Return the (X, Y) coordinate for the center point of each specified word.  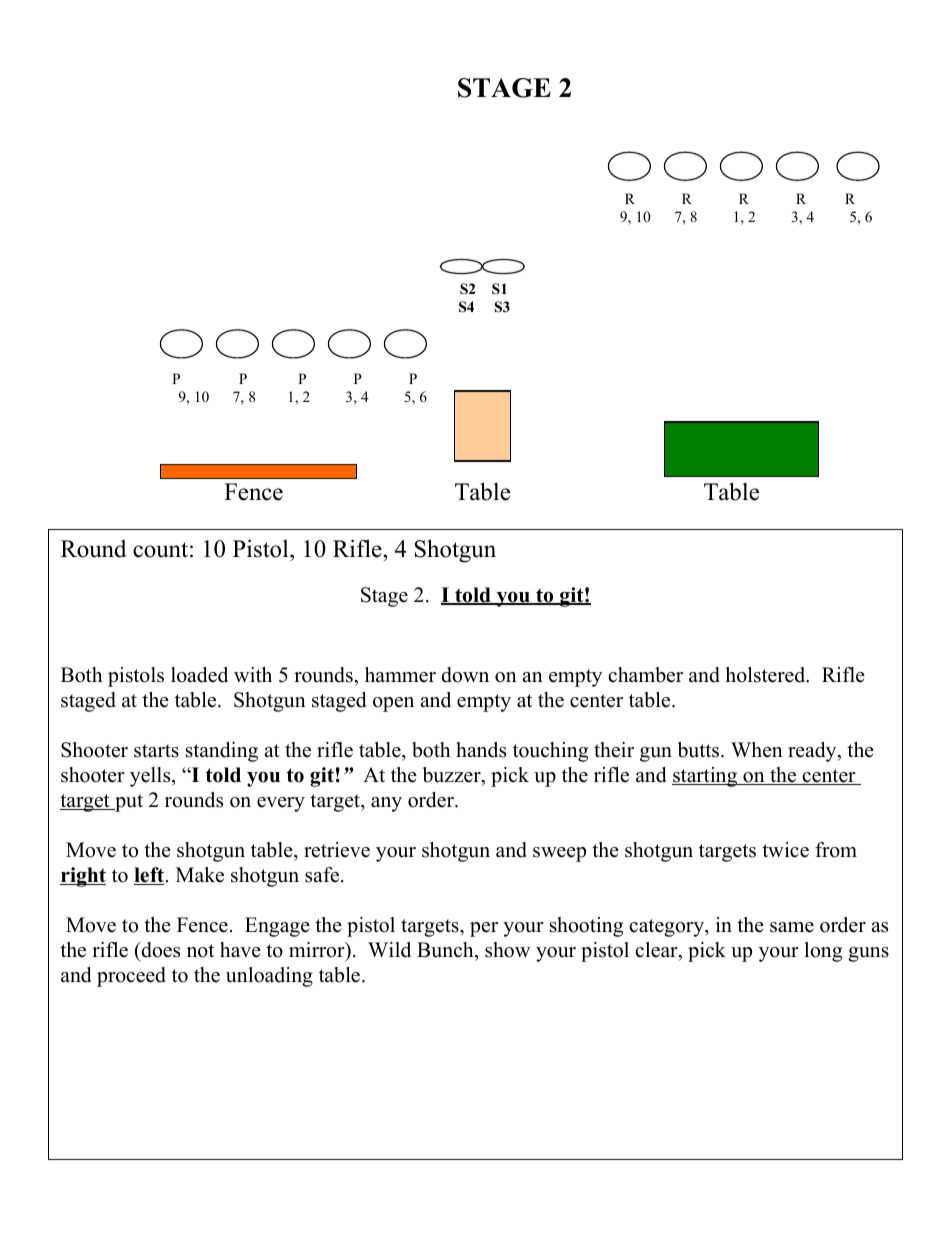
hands (481, 750)
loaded (199, 675)
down (465, 675)
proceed (131, 977)
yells (151, 777)
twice (785, 850)
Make (200, 875)
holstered (766, 675)
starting (706, 777)
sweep (559, 854)
